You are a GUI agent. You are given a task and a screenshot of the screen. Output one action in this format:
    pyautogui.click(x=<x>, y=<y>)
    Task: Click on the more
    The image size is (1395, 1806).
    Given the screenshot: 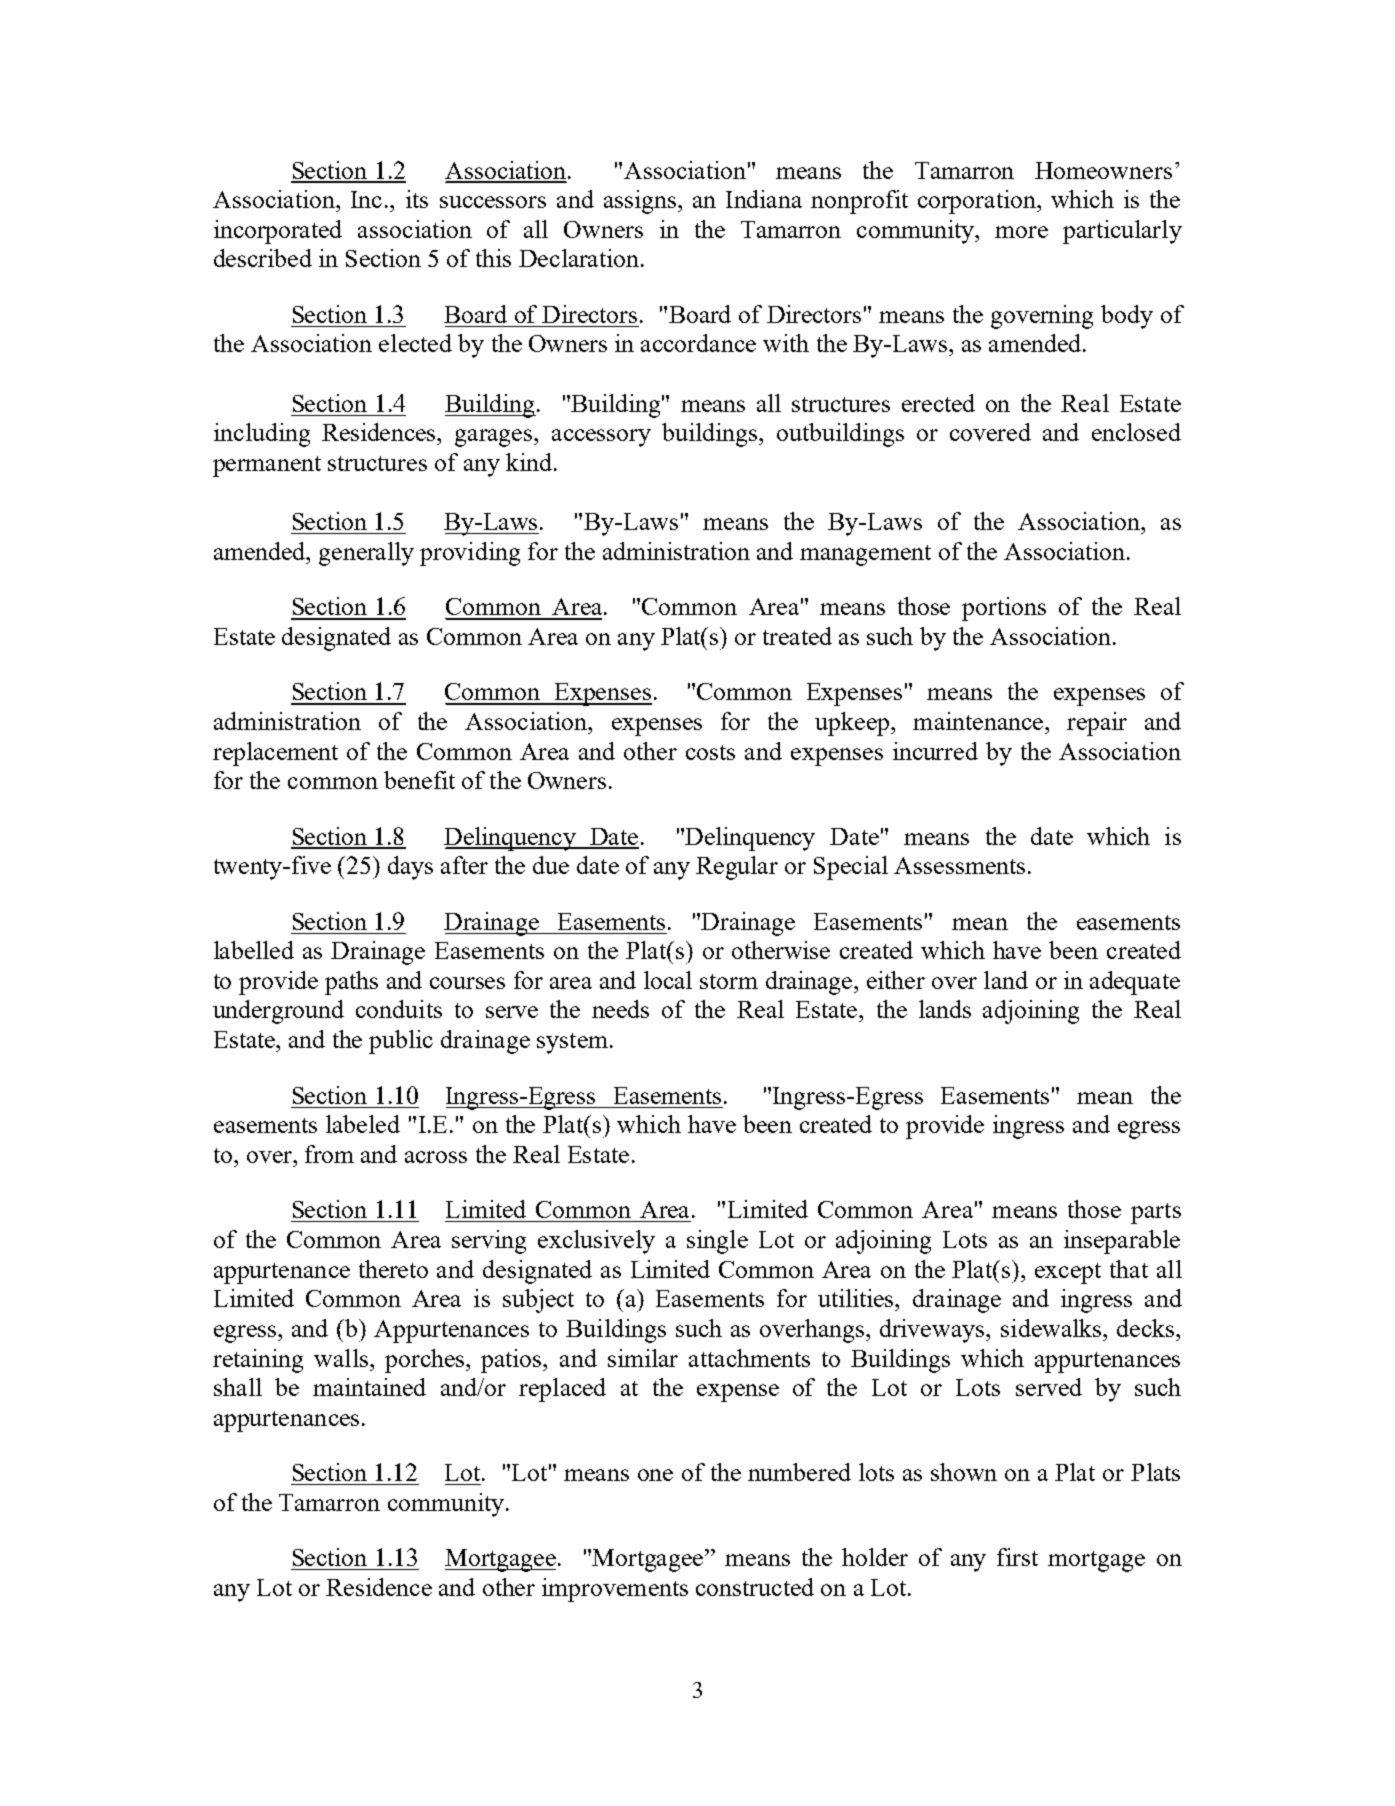 What is the action you would take?
    pyautogui.click(x=1021, y=232)
